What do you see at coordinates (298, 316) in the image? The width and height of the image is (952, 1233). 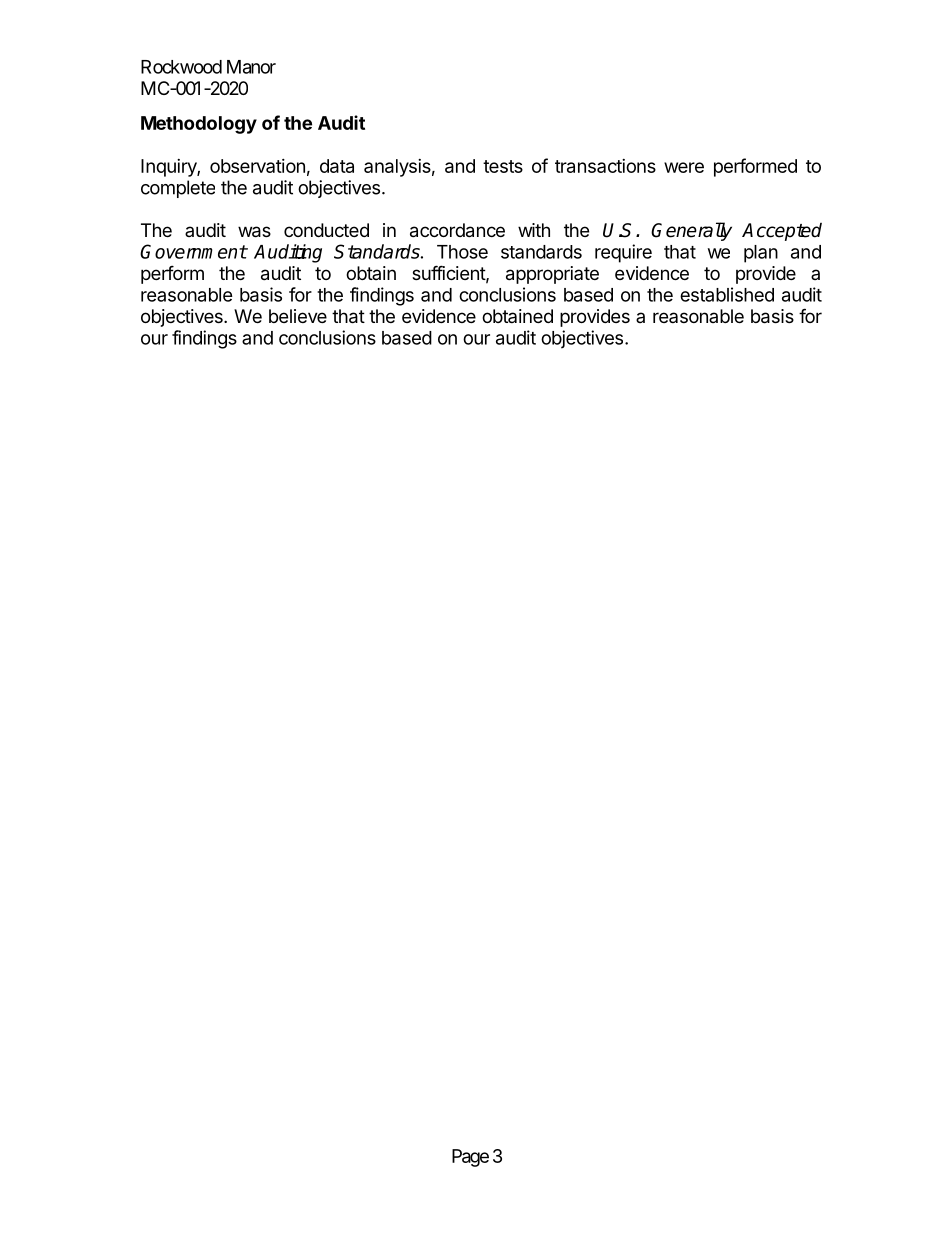 I see `believe` at bounding box center [298, 316].
